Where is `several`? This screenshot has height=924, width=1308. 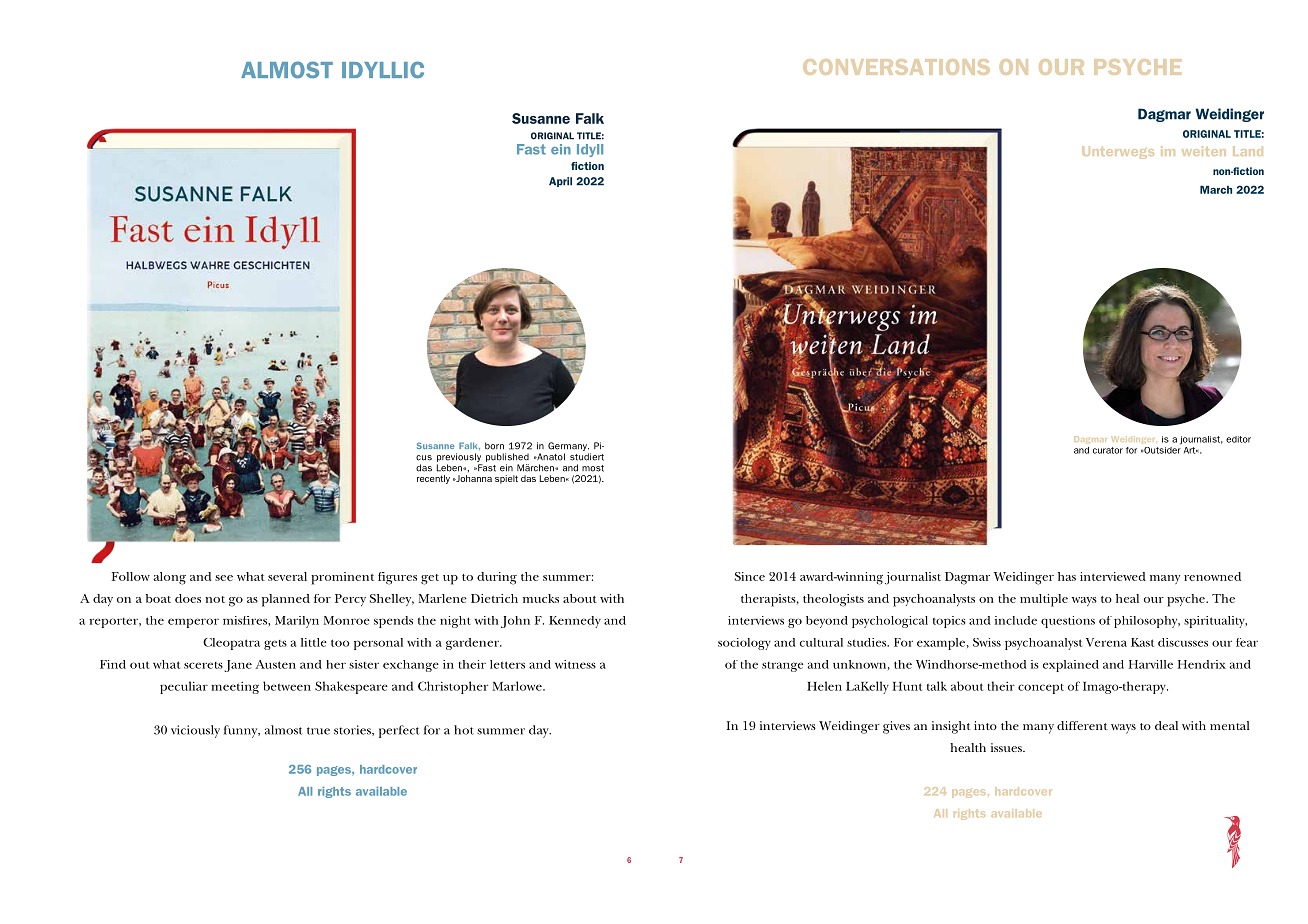 several is located at coordinates (287, 576).
